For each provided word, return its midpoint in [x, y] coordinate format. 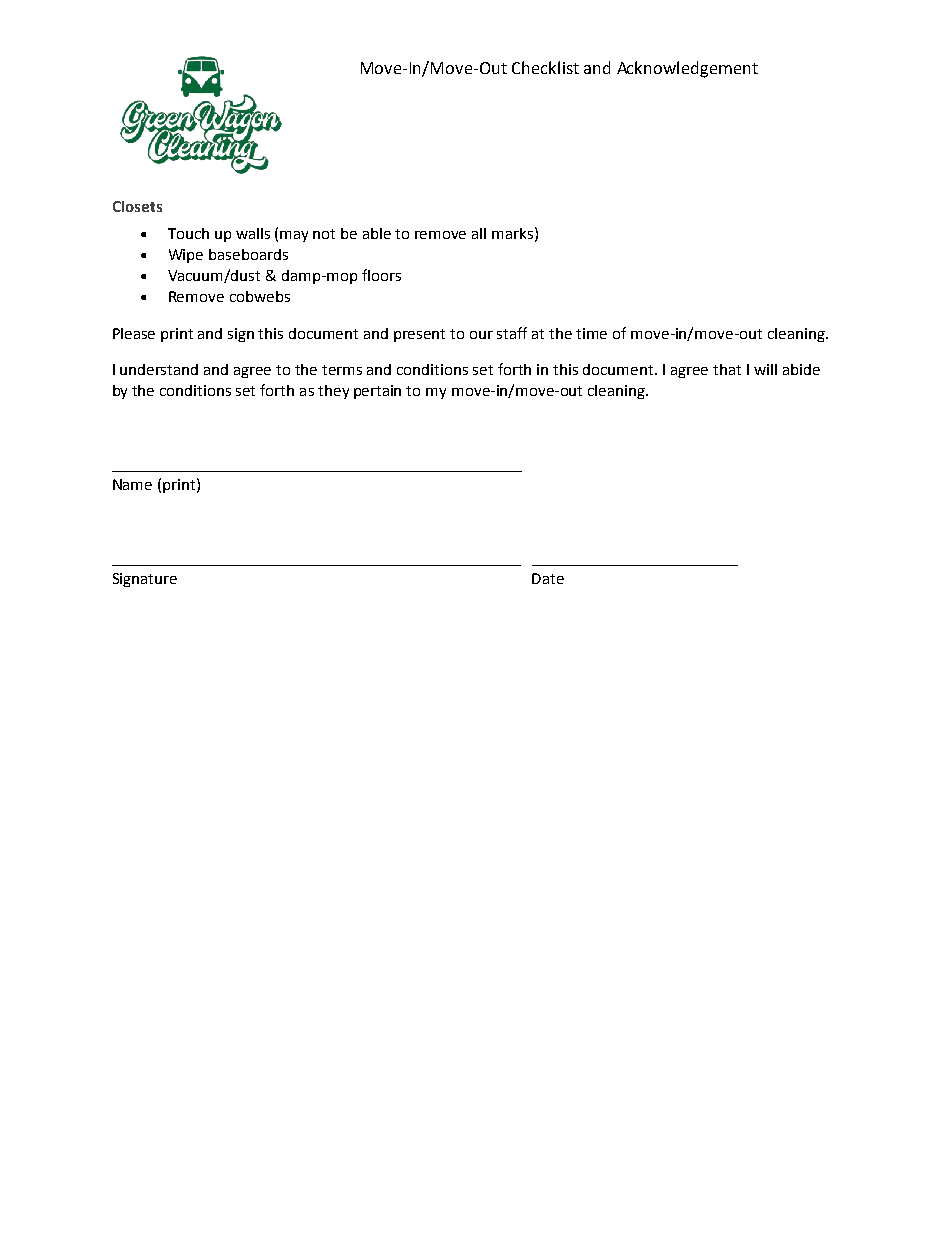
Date [548, 578]
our [481, 335]
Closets [137, 206]
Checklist [545, 67]
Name [132, 484]
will [765, 369]
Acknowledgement [687, 69]
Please [134, 333]
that [727, 369]
